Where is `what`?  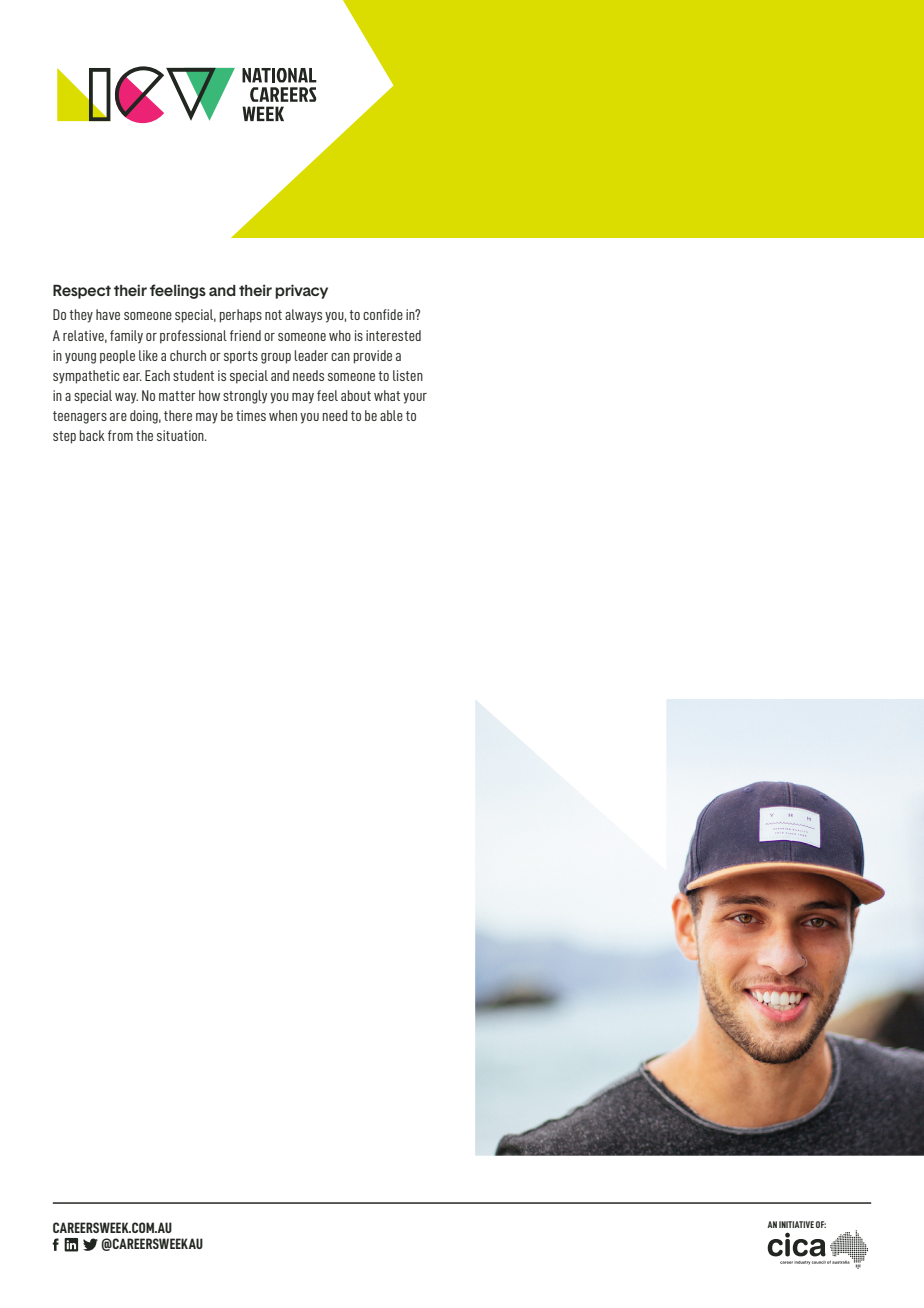 what is located at coordinates (387, 395).
